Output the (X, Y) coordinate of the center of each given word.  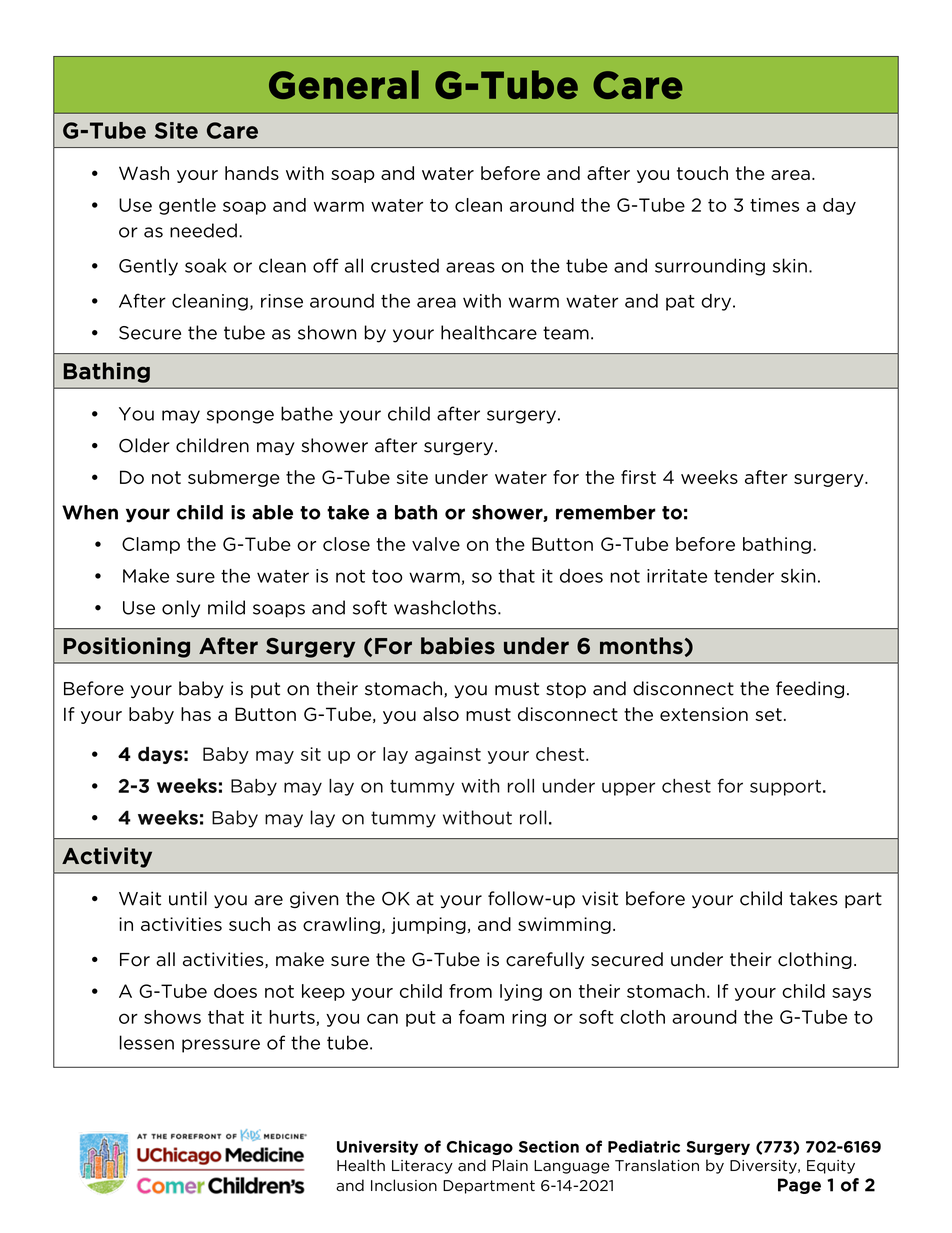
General (344, 84)
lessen (147, 1042)
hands (252, 173)
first (638, 477)
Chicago (479, 1147)
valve (436, 544)
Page (799, 1186)
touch (702, 173)
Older (144, 445)
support (787, 788)
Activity (107, 857)
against (448, 755)
